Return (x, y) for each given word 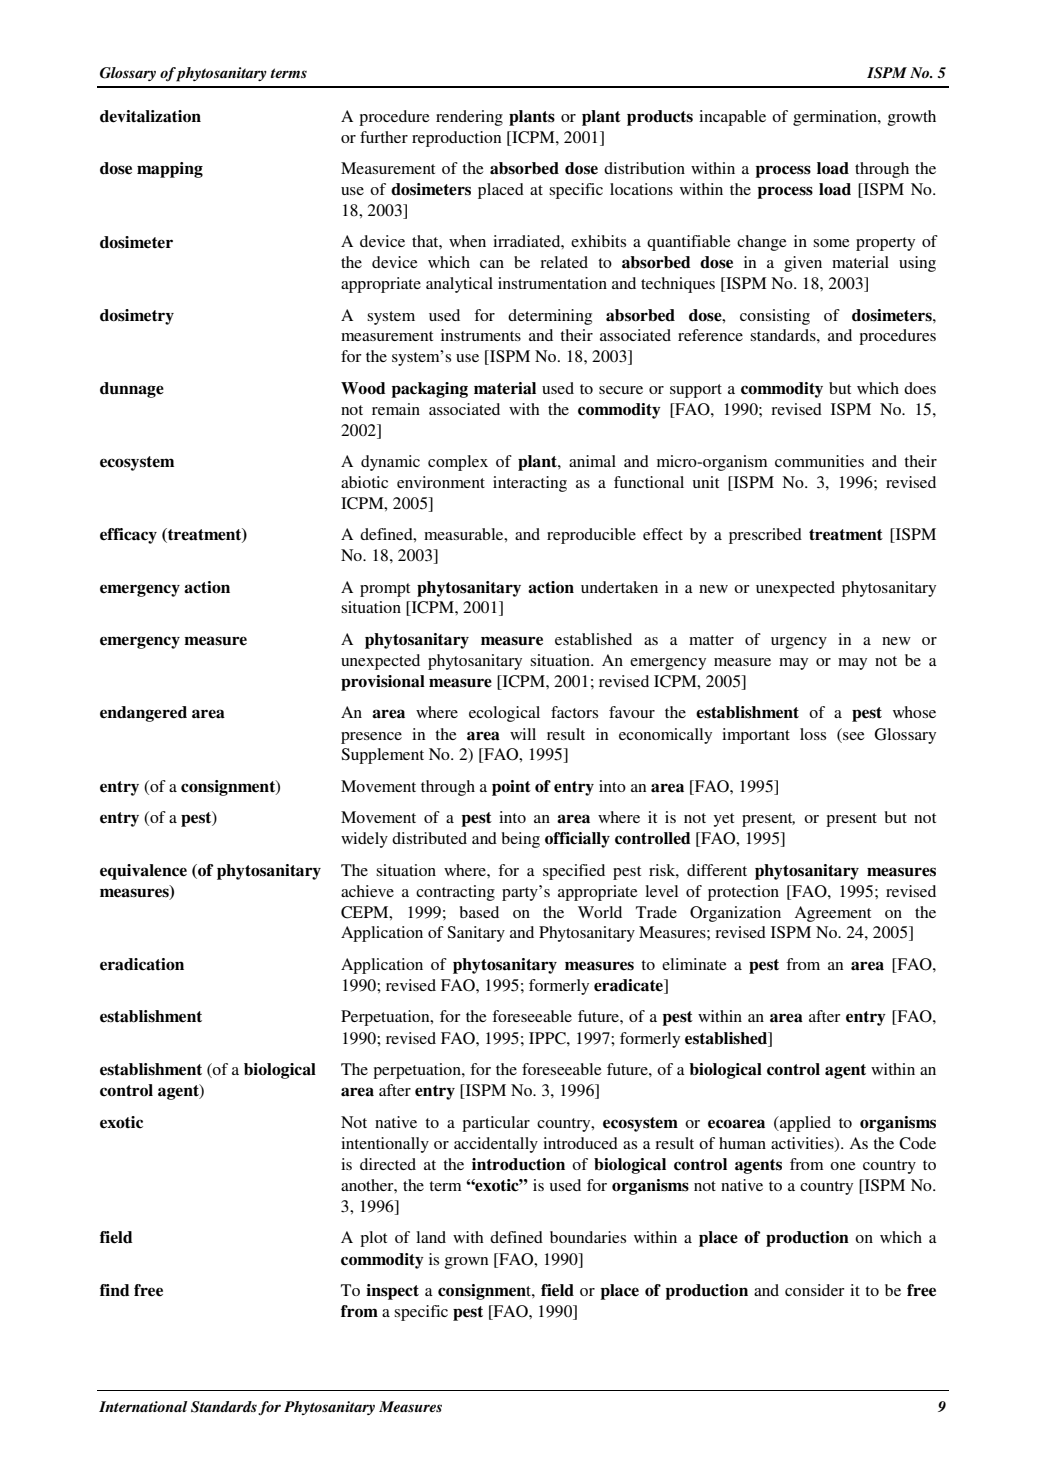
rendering (469, 118)
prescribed (765, 536)
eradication (142, 964)
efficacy (128, 536)
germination (836, 118)
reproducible (591, 536)
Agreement (833, 914)
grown (466, 1263)
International (143, 1406)
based (479, 912)
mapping (170, 170)
